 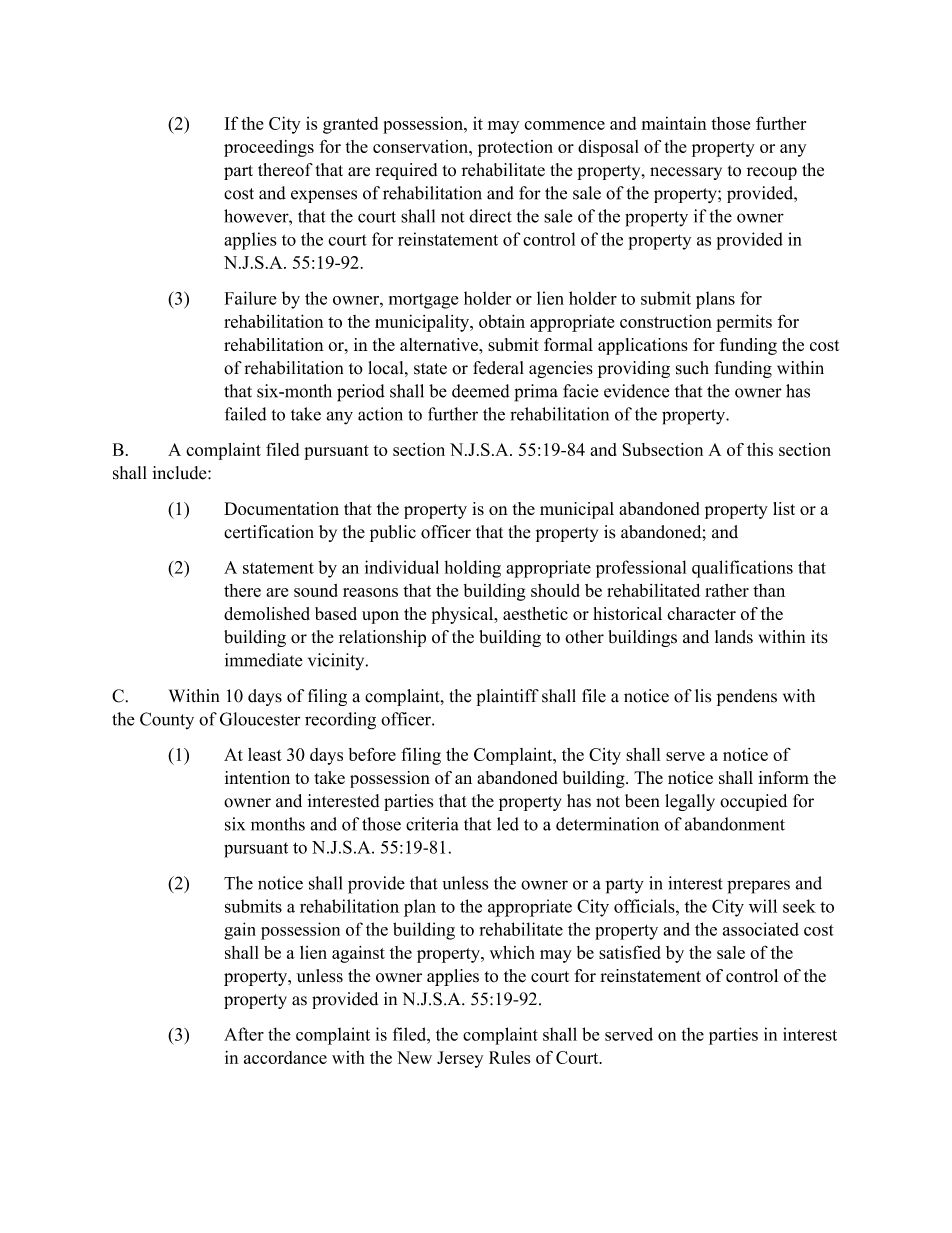 I want to click on intention, so click(x=257, y=777).
